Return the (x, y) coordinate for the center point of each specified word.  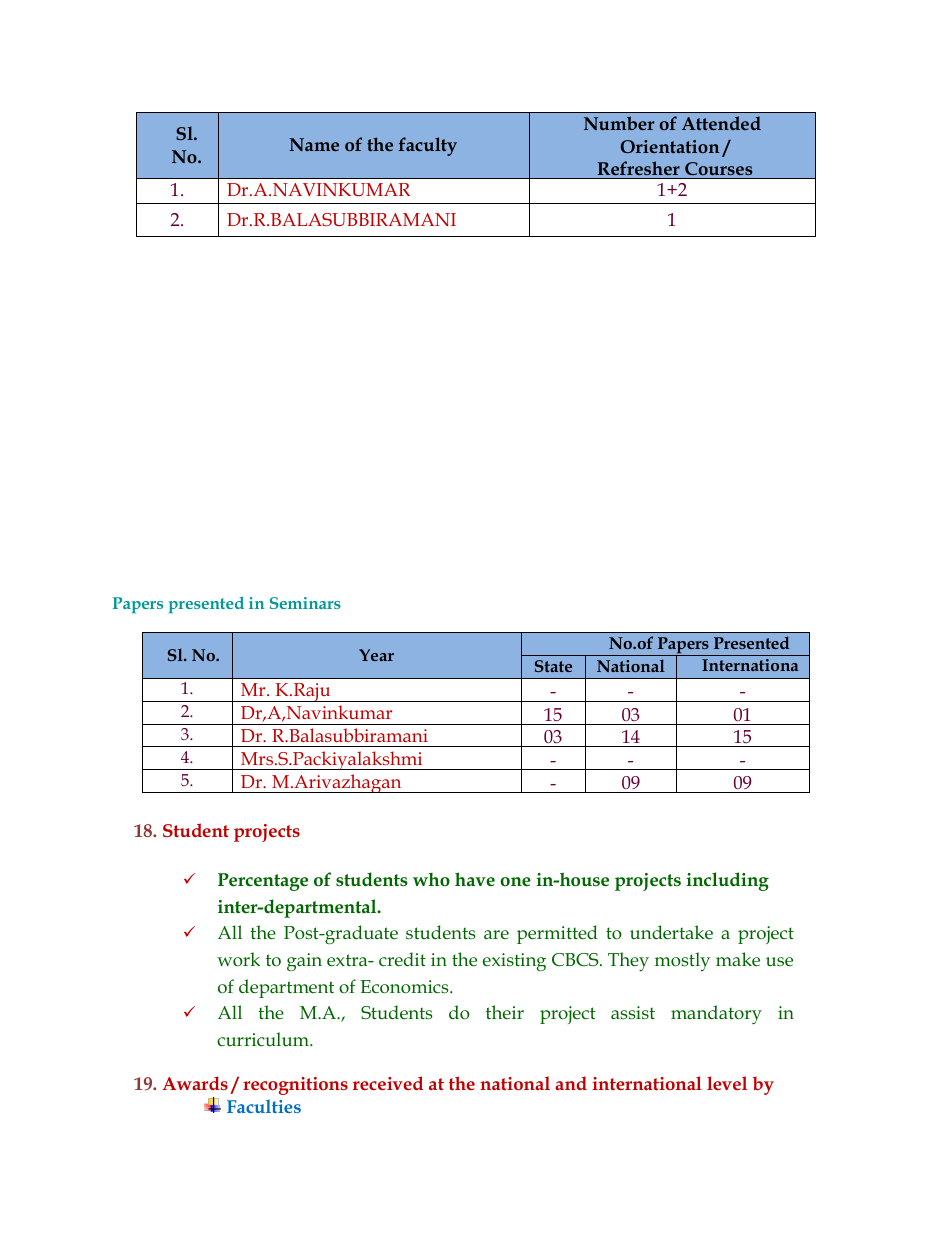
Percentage (263, 882)
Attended (721, 123)
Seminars (305, 603)
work (238, 959)
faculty (427, 146)
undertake (671, 932)
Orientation (670, 146)
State (553, 666)
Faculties (264, 1106)
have (475, 879)
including (727, 881)
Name (314, 144)
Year (376, 655)
